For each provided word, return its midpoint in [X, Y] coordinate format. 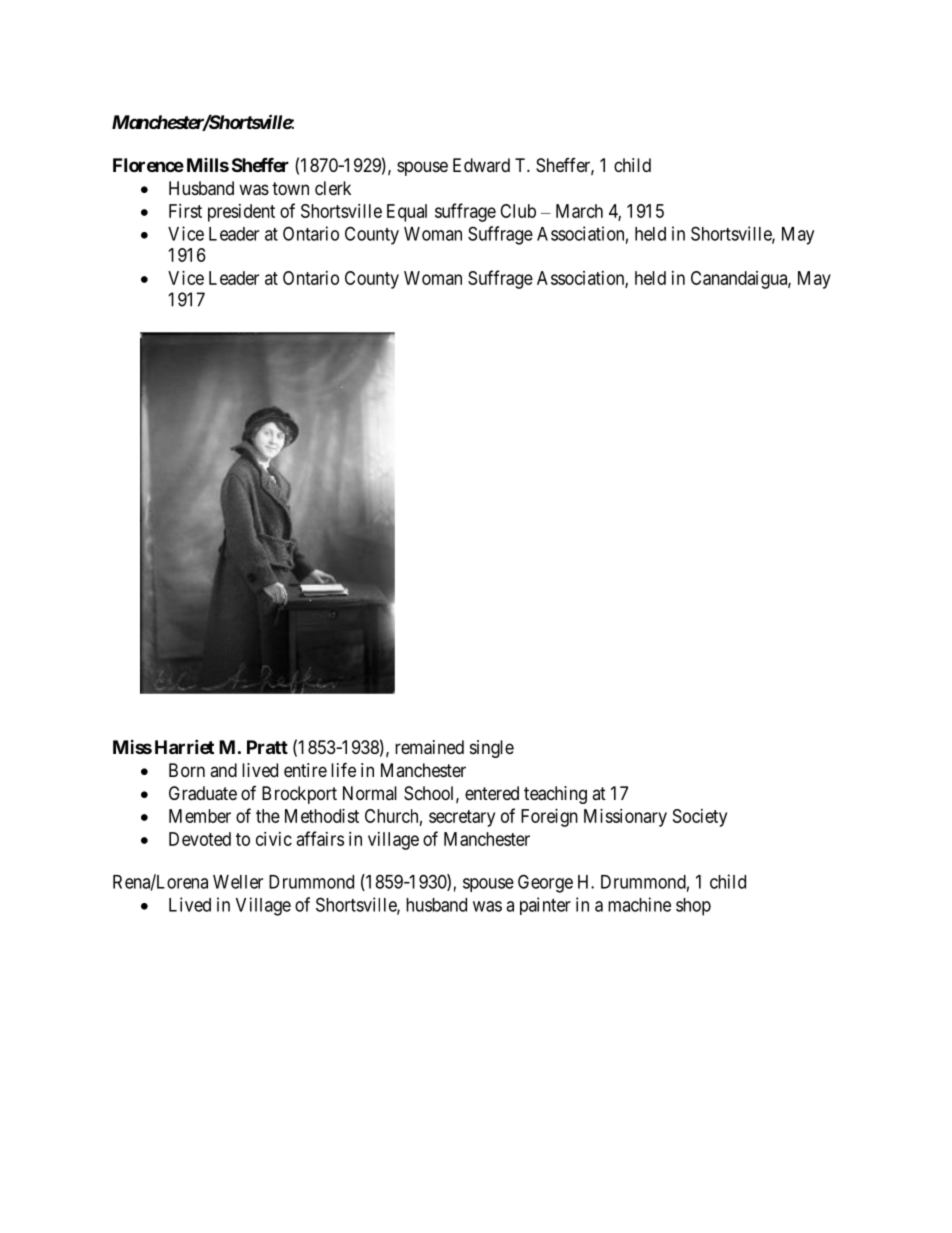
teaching [555, 795]
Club [518, 211]
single [492, 749]
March [579, 211]
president [241, 213]
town [290, 188]
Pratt [267, 747]
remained [429, 747]
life [343, 769]
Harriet [184, 746]
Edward [481, 165]
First [185, 211]
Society [700, 818]
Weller [238, 882]
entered [492, 793]
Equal [407, 213]
